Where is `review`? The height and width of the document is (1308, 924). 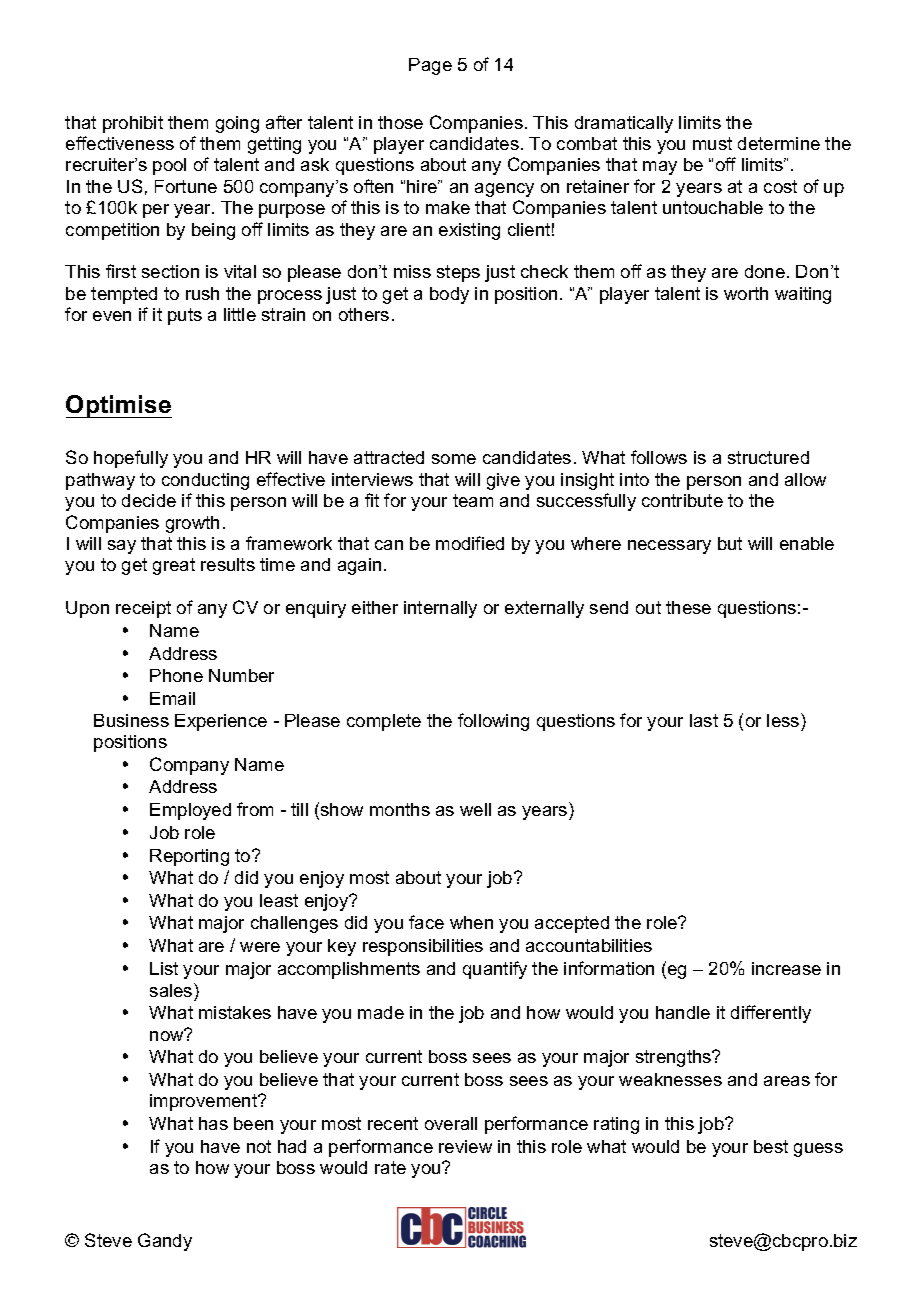
review is located at coordinates (465, 1146).
